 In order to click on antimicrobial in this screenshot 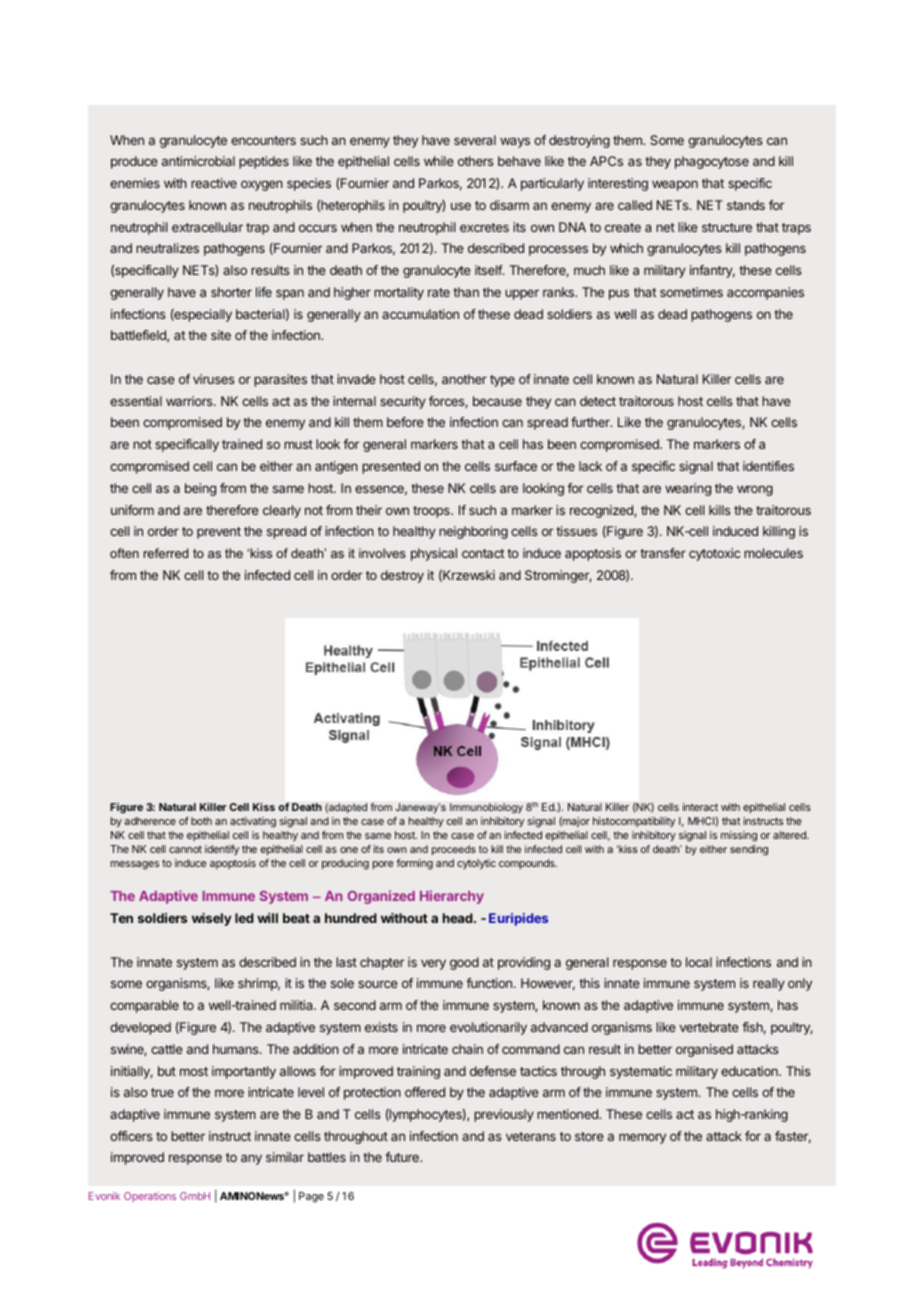, I will do `click(198, 161)`.
